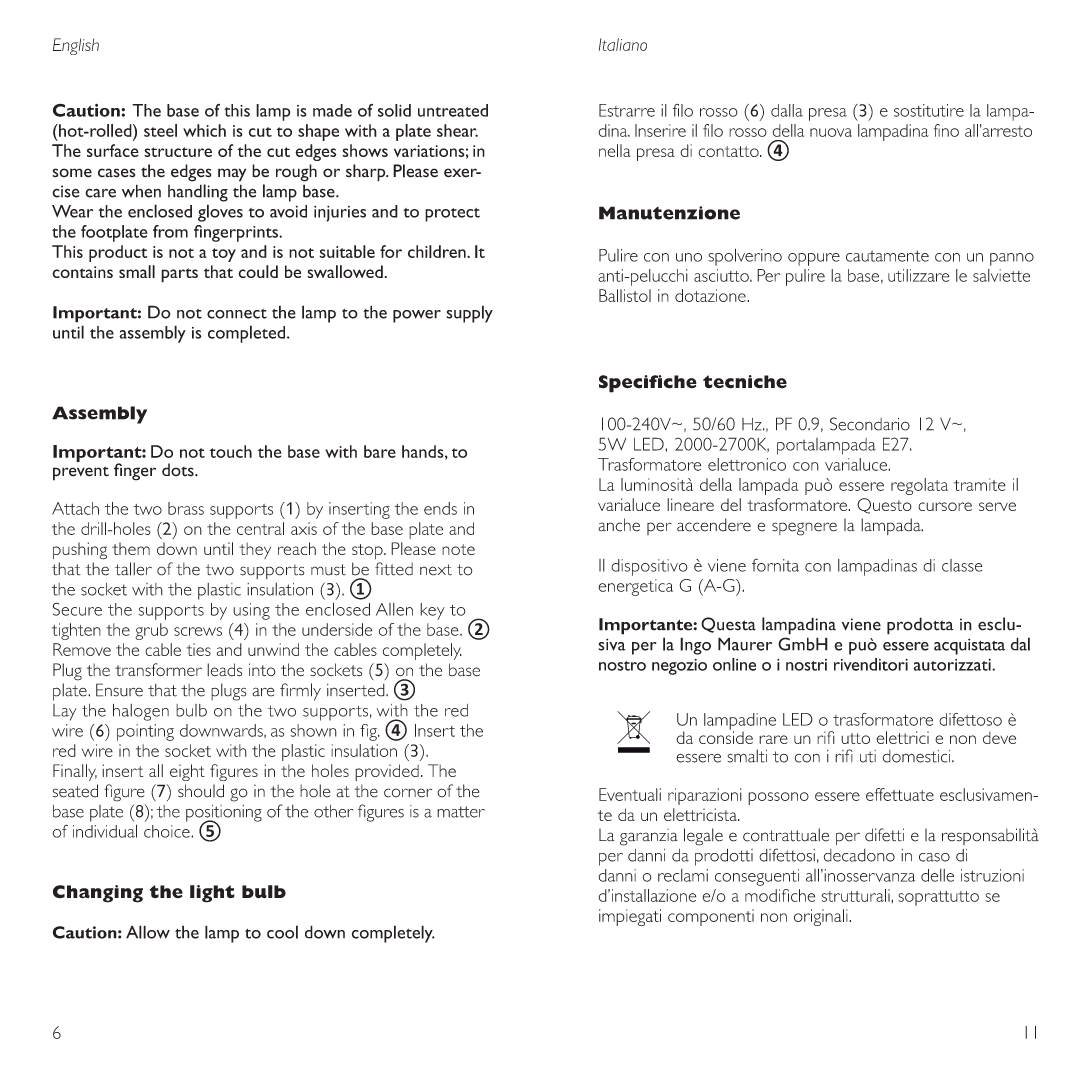 Image resolution: width=1092 pixels, height=1092 pixels. I want to click on light, so click(212, 894).
